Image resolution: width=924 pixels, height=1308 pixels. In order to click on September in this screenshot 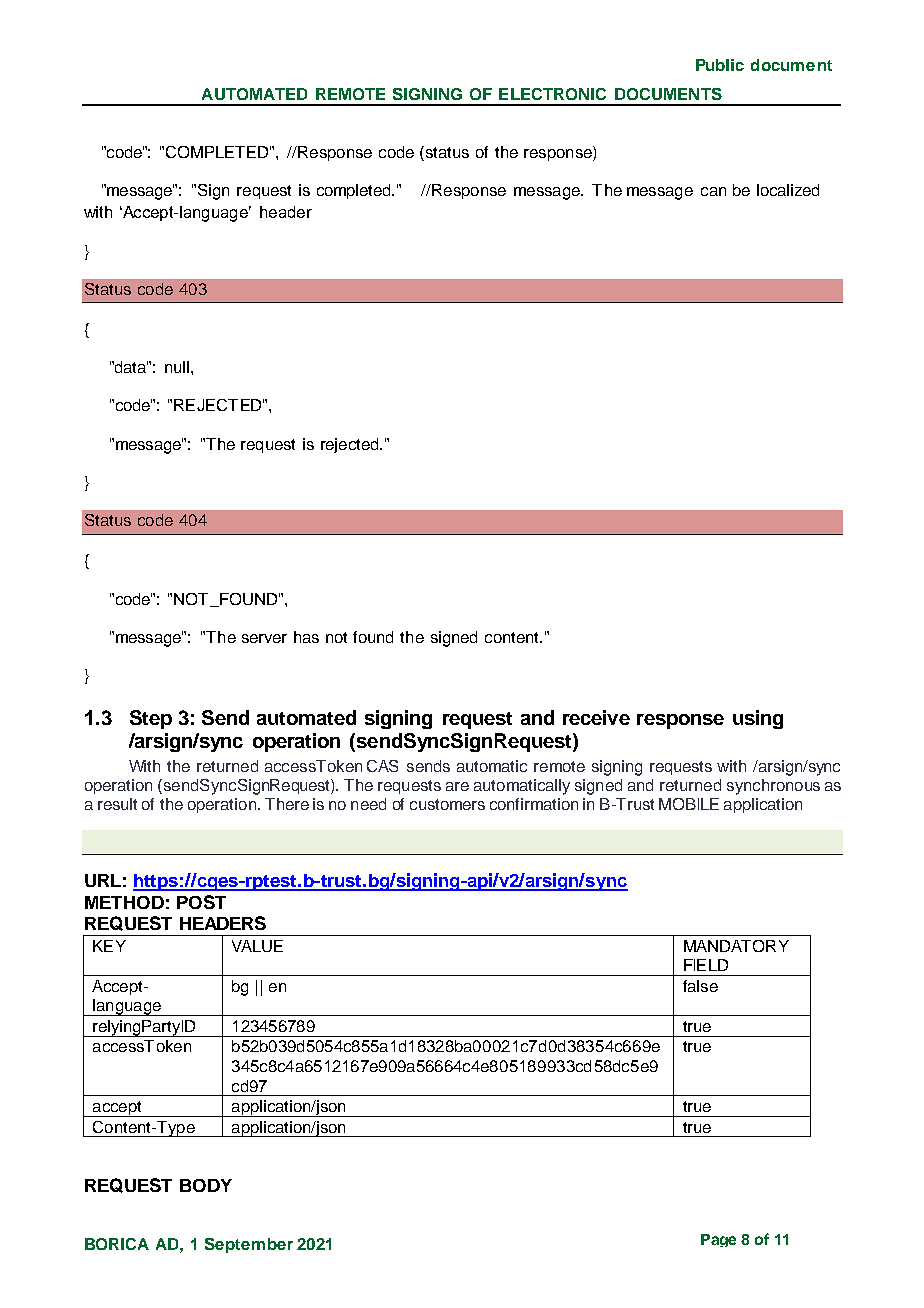, I will do `click(249, 1245)`.
